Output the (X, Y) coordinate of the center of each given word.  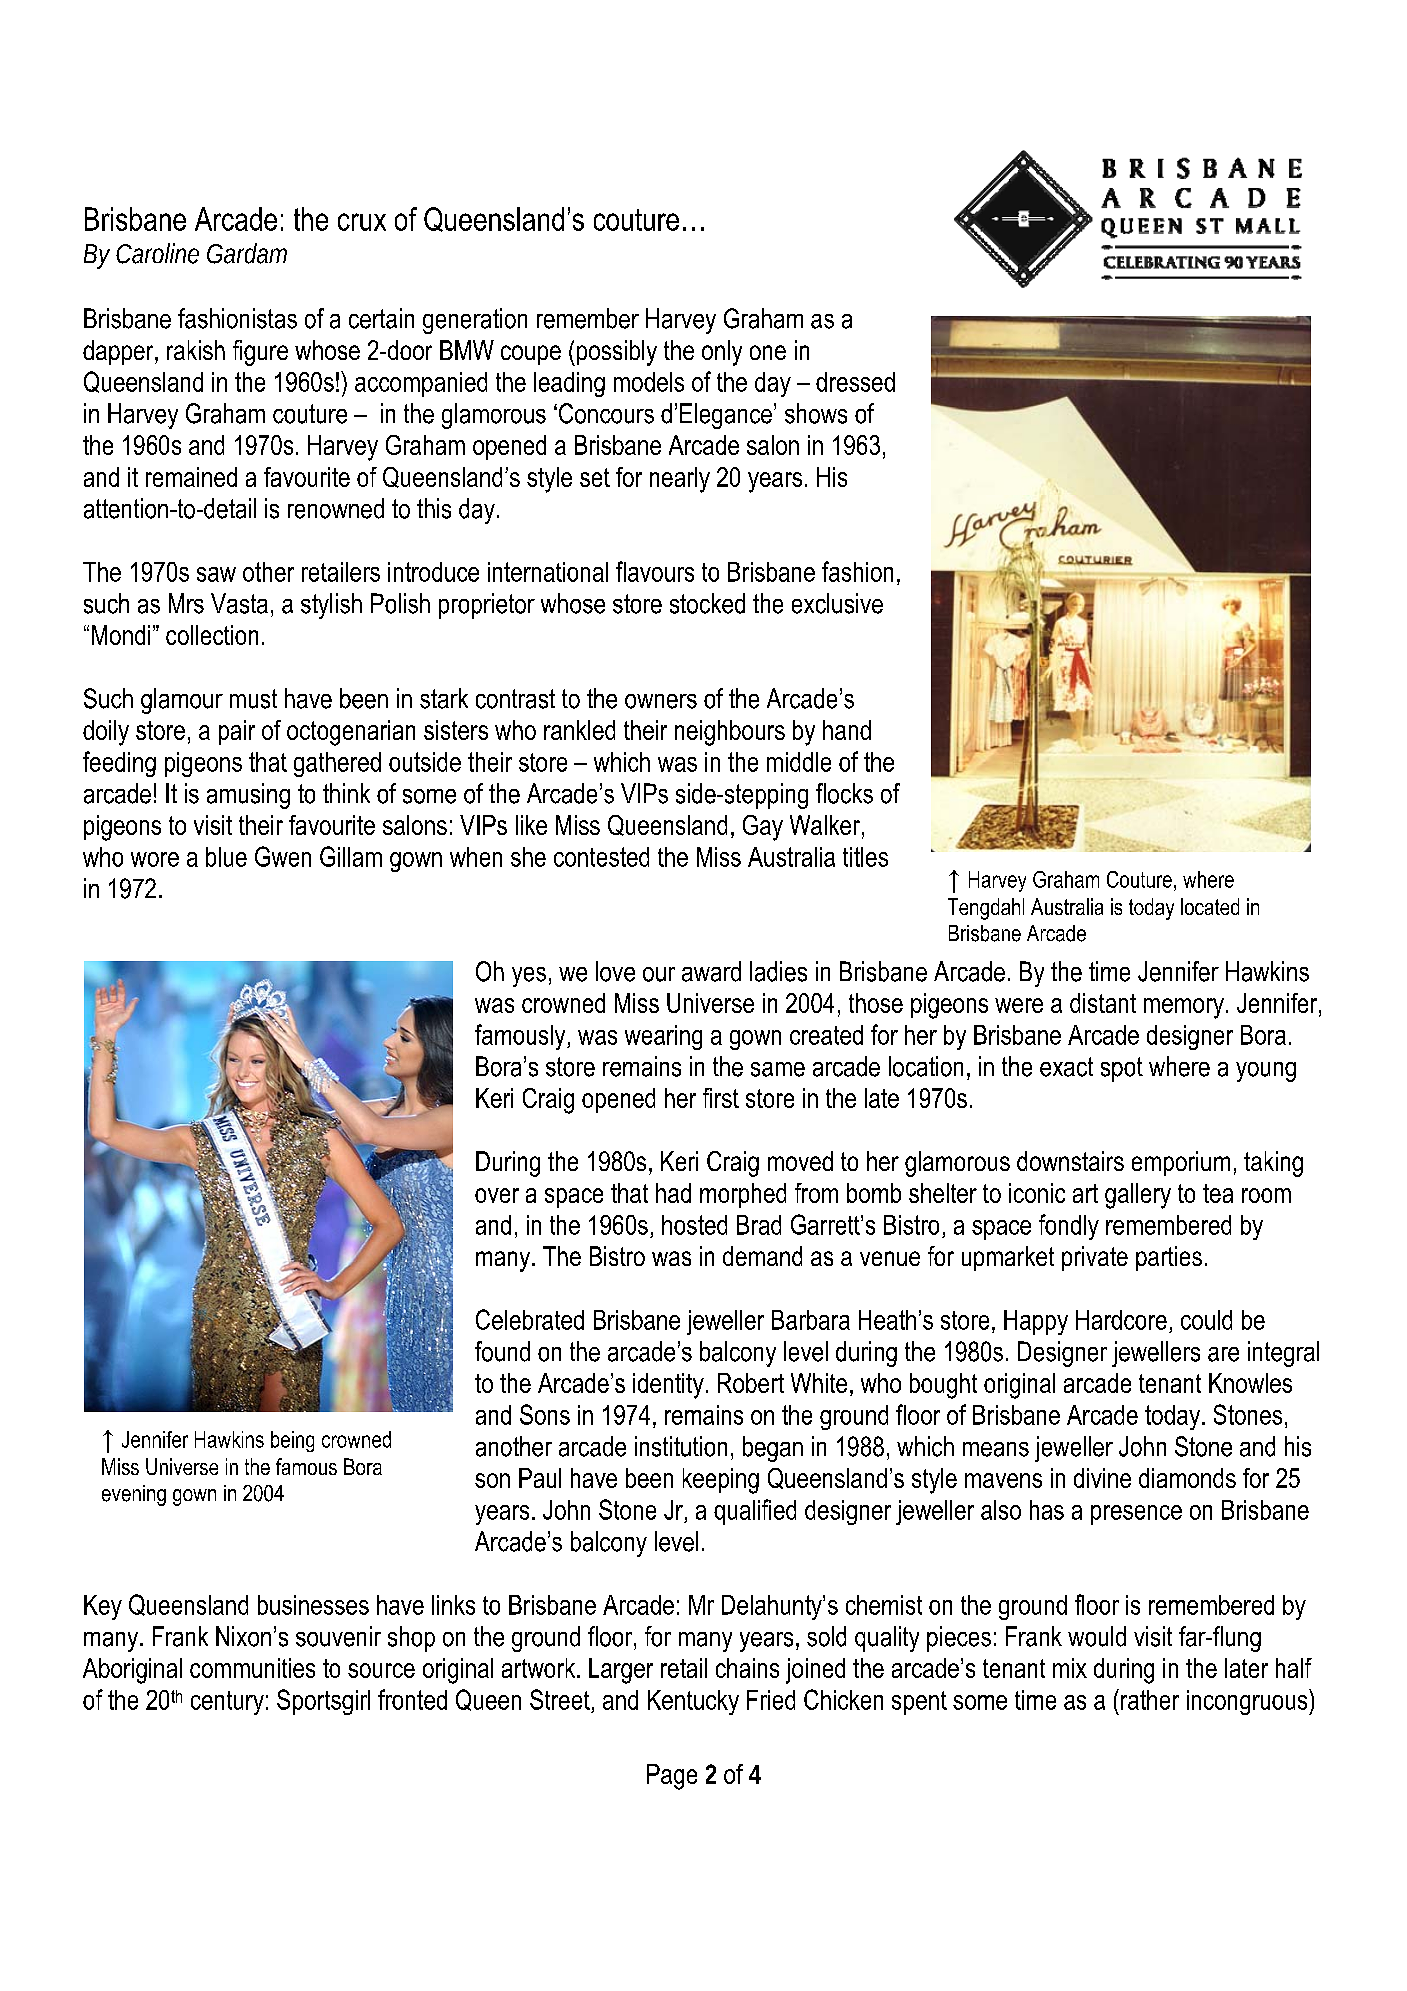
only (722, 353)
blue (226, 857)
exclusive (837, 603)
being (292, 1441)
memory (1184, 1008)
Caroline (157, 253)
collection (212, 635)
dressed (855, 382)
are (1223, 1354)
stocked (707, 603)
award (711, 971)
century (227, 1703)
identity (668, 1386)
